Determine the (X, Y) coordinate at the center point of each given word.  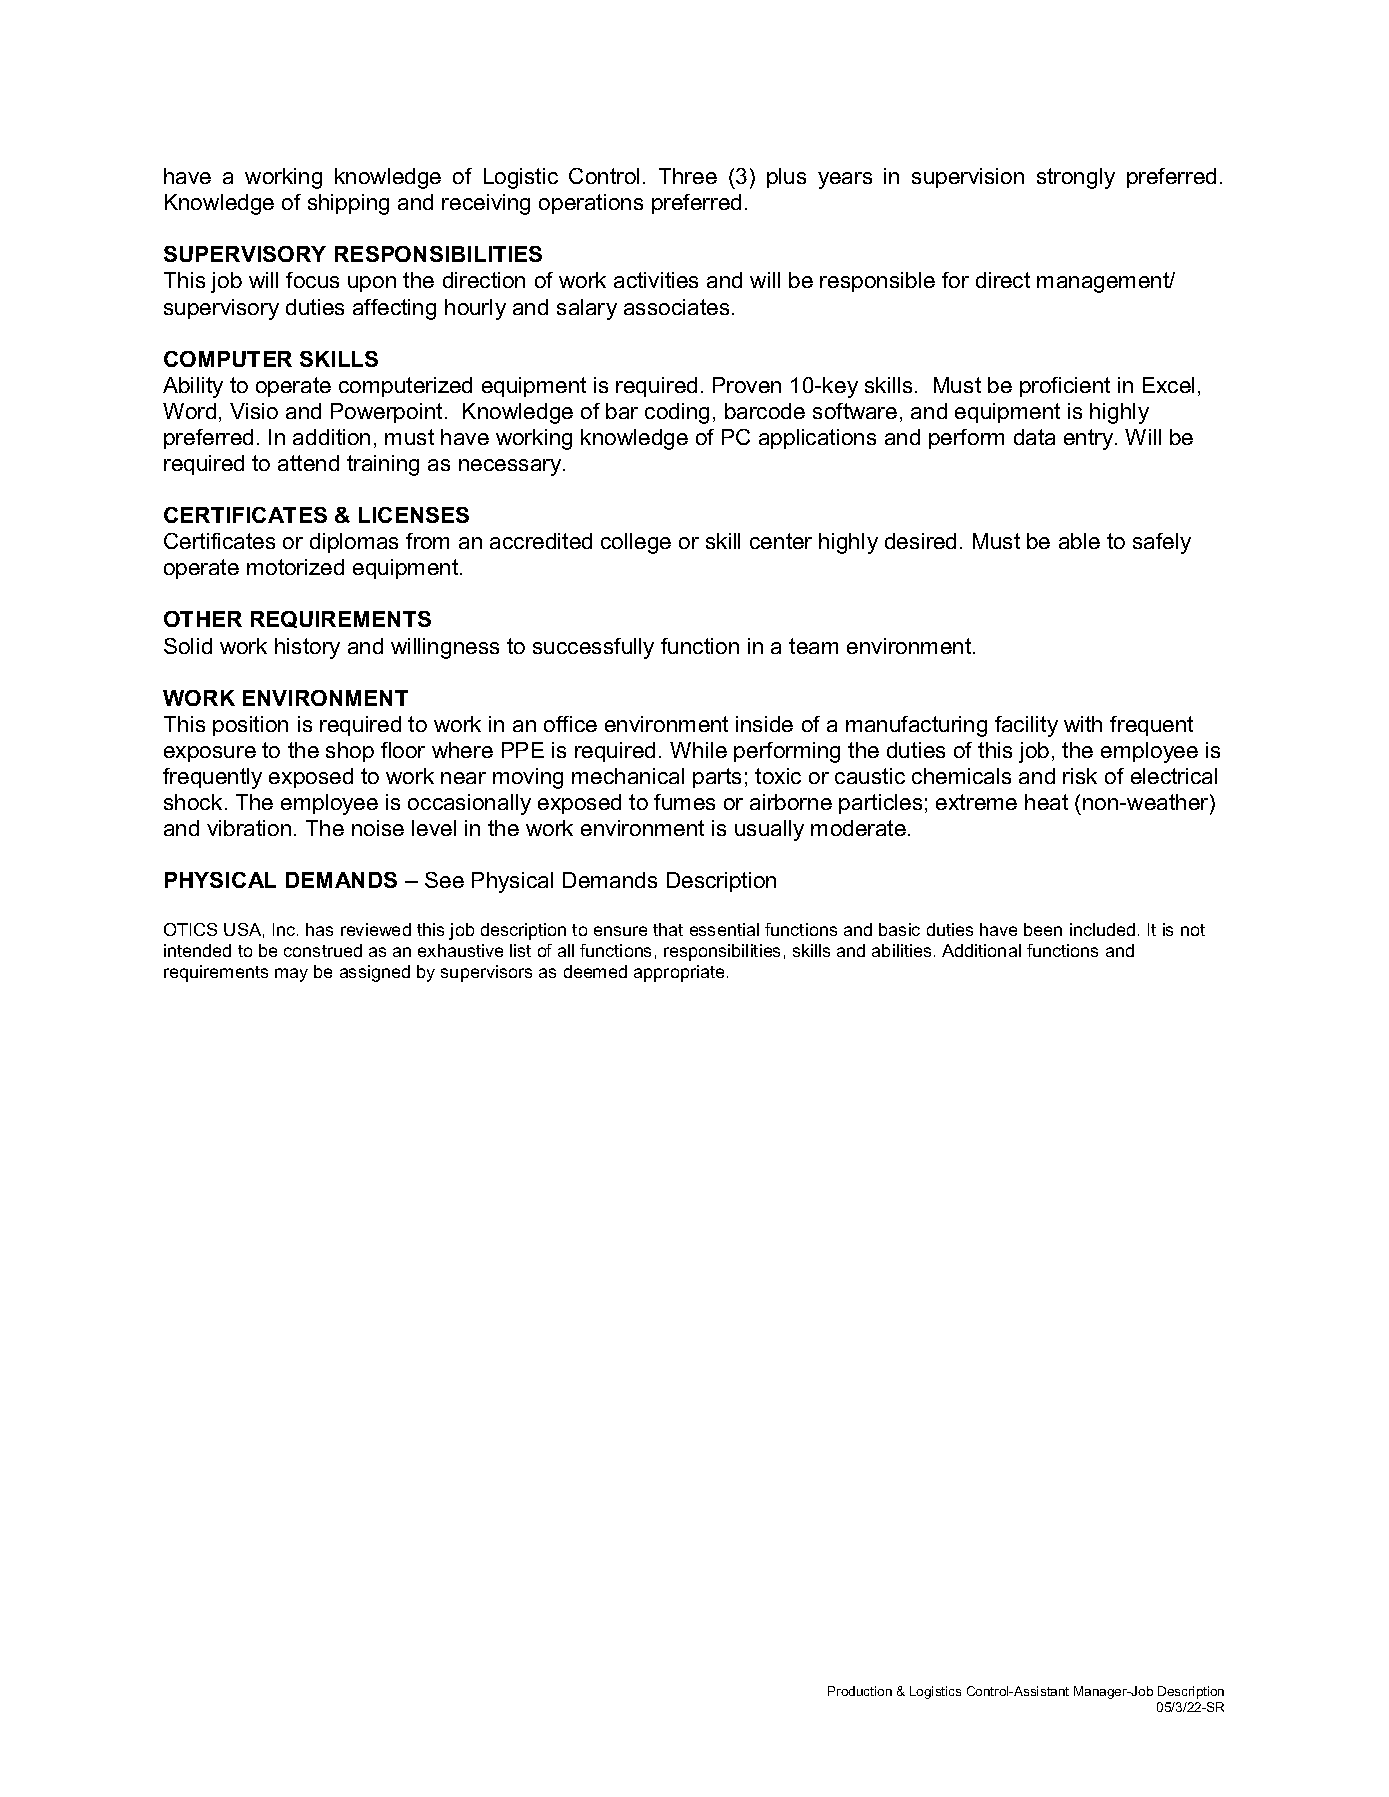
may (291, 975)
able (1079, 541)
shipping (348, 204)
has (319, 929)
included (1102, 929)
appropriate (679, 973)
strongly (1076, 178)
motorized (295, 567)
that (668, 929)
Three (688, 176)
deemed (595, 971)
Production (860, 1691)
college (636, 543)
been (1043, 929)
